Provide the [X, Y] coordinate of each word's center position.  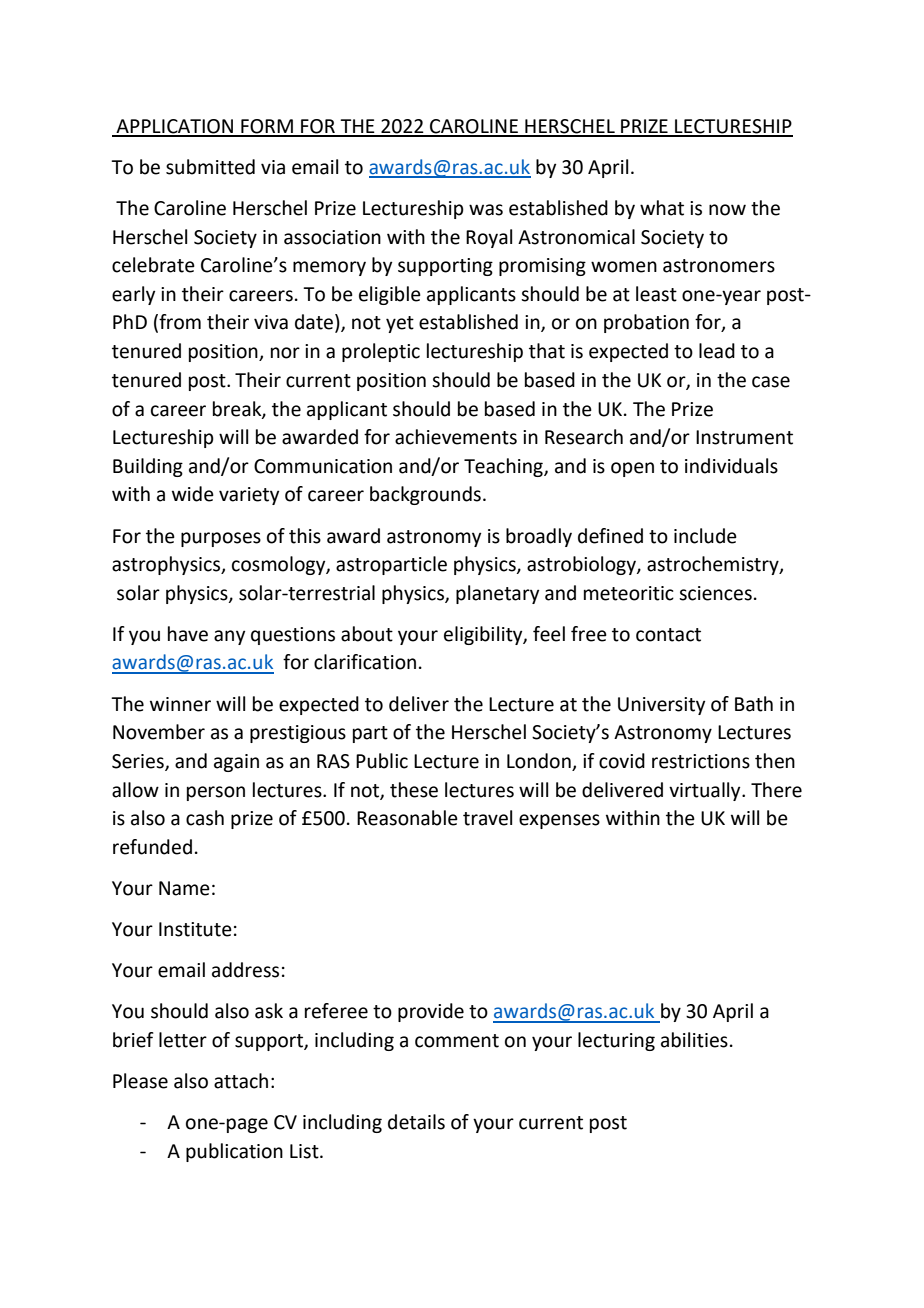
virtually [706, 791]
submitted [210, 167]
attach [241, 1081]
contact [668, 635]
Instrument [744, 437]
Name [184, 888]
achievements [456, 437]
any [229, 637]
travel [487, 818]
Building [148, 467]
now [727, 210]
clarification [365, 662]
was [486, 210]
